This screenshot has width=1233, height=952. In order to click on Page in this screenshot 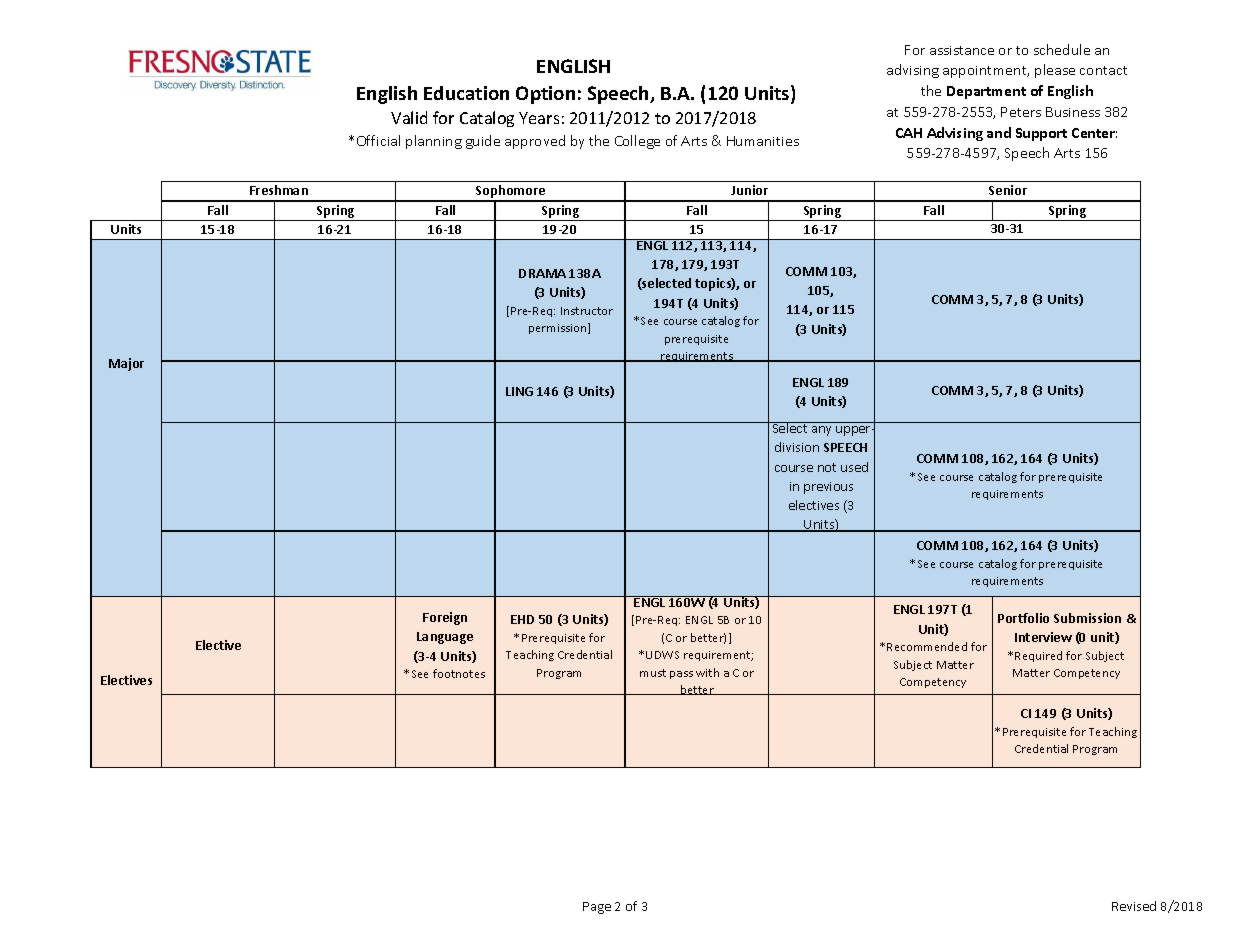, I will do `click(597, 908)`.
